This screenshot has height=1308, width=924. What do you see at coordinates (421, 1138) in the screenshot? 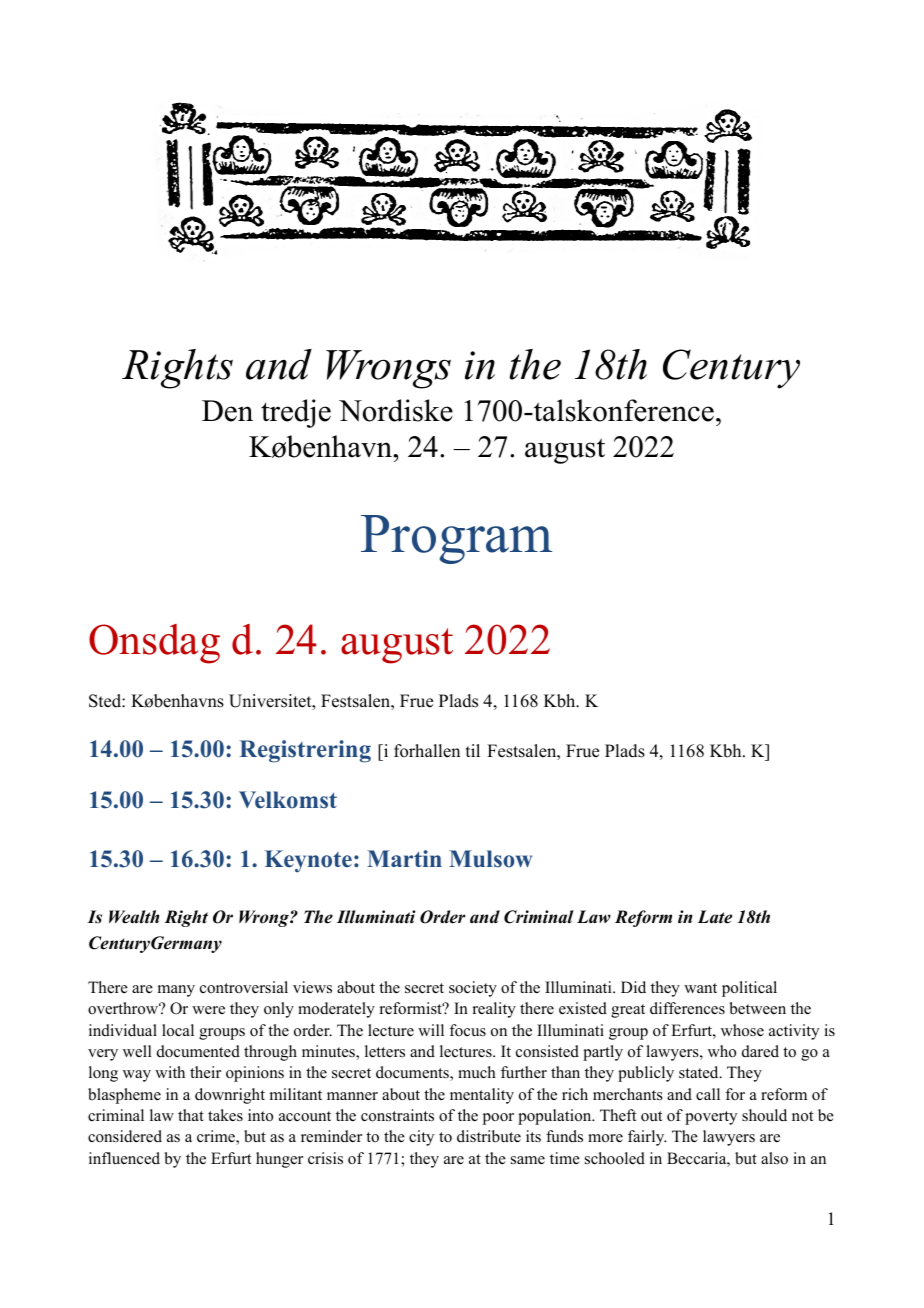
I see `city` at bounding box center [421, 1138].
